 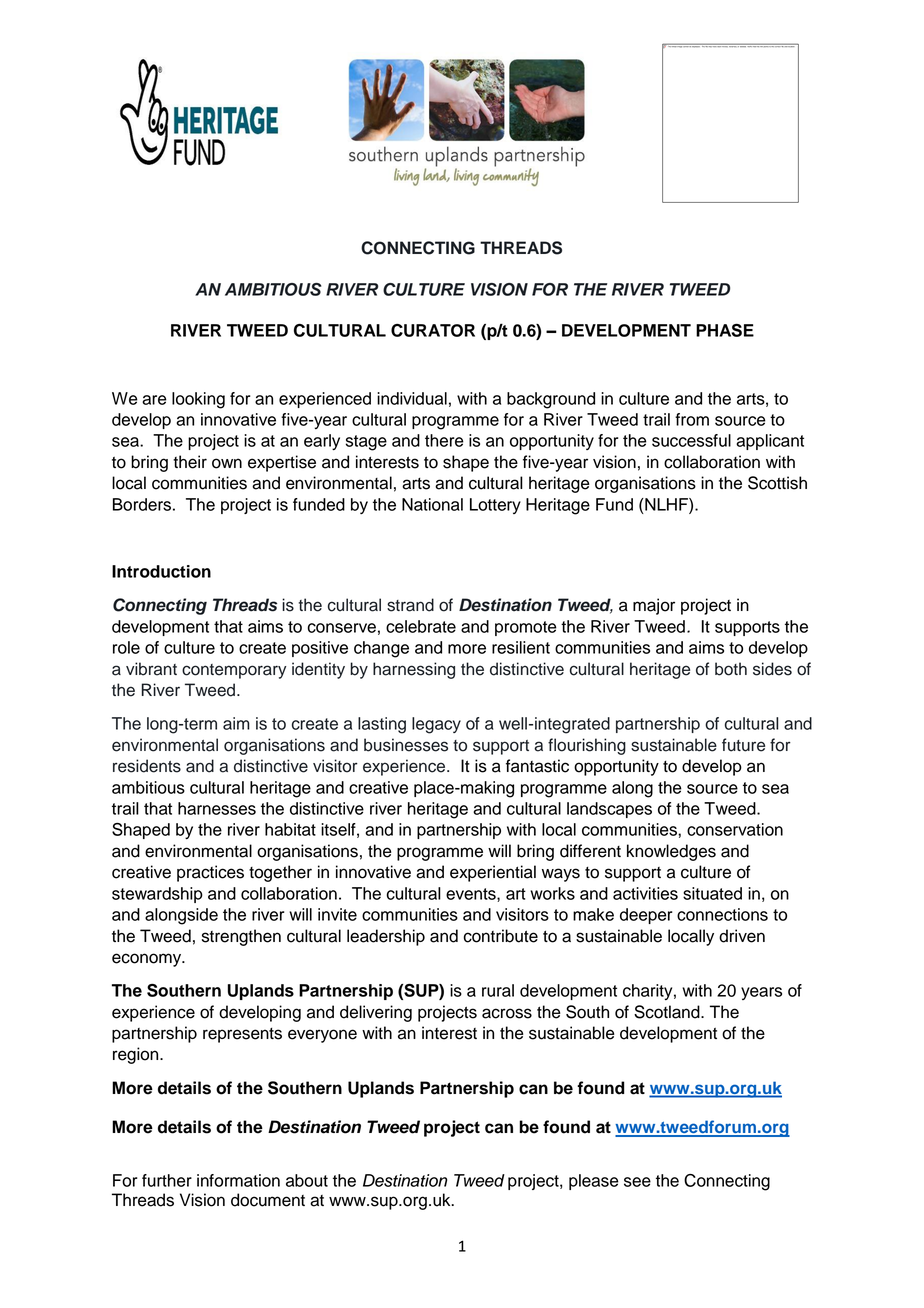 What do you see at coordinates (594, 1182) in the screenshot?
I see `please` at bounding box center [594, 1182].
